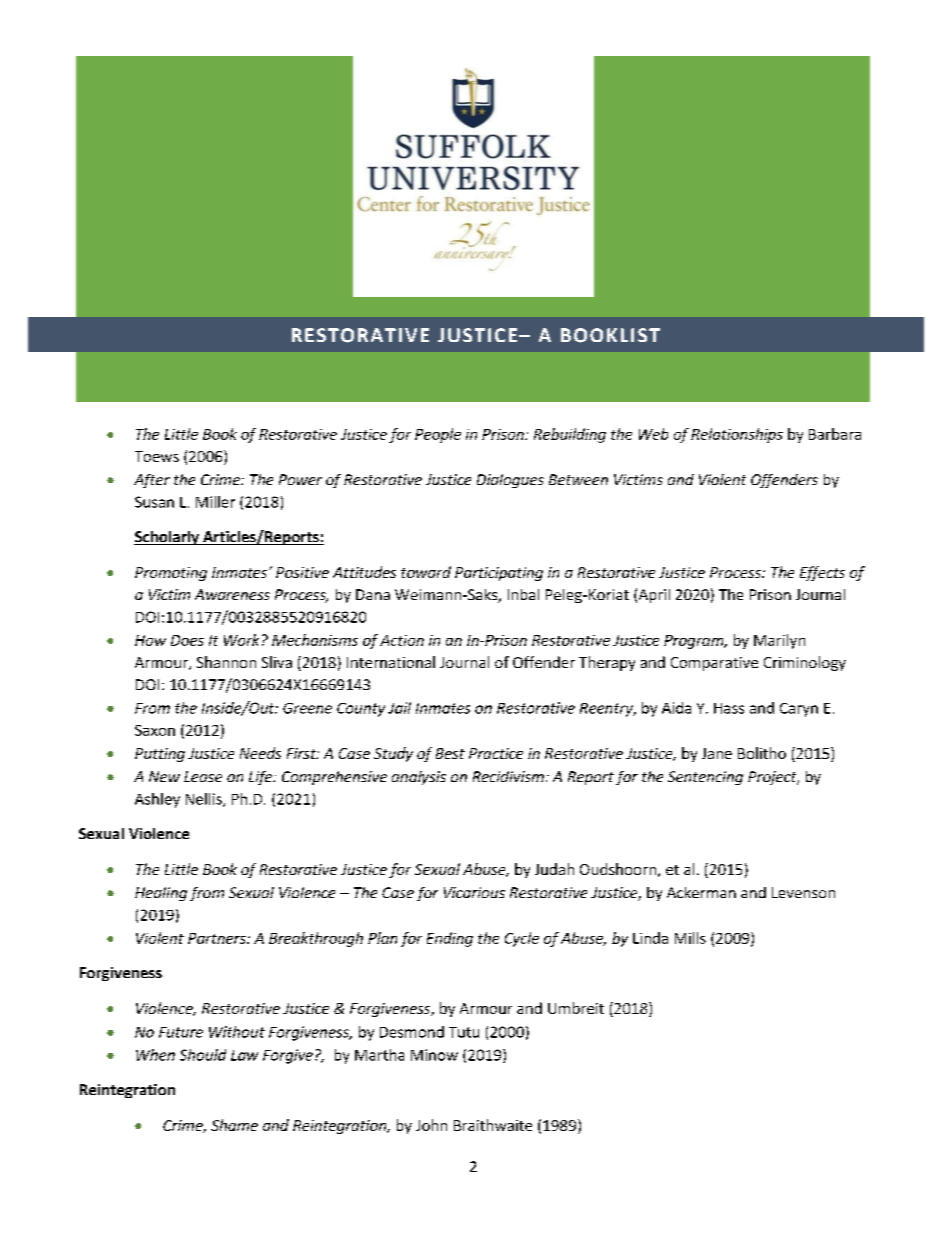  What do you see at coordinates (510, 481) in the screenshot?
I see `Dialogues` at bounding box center [510, 481].
